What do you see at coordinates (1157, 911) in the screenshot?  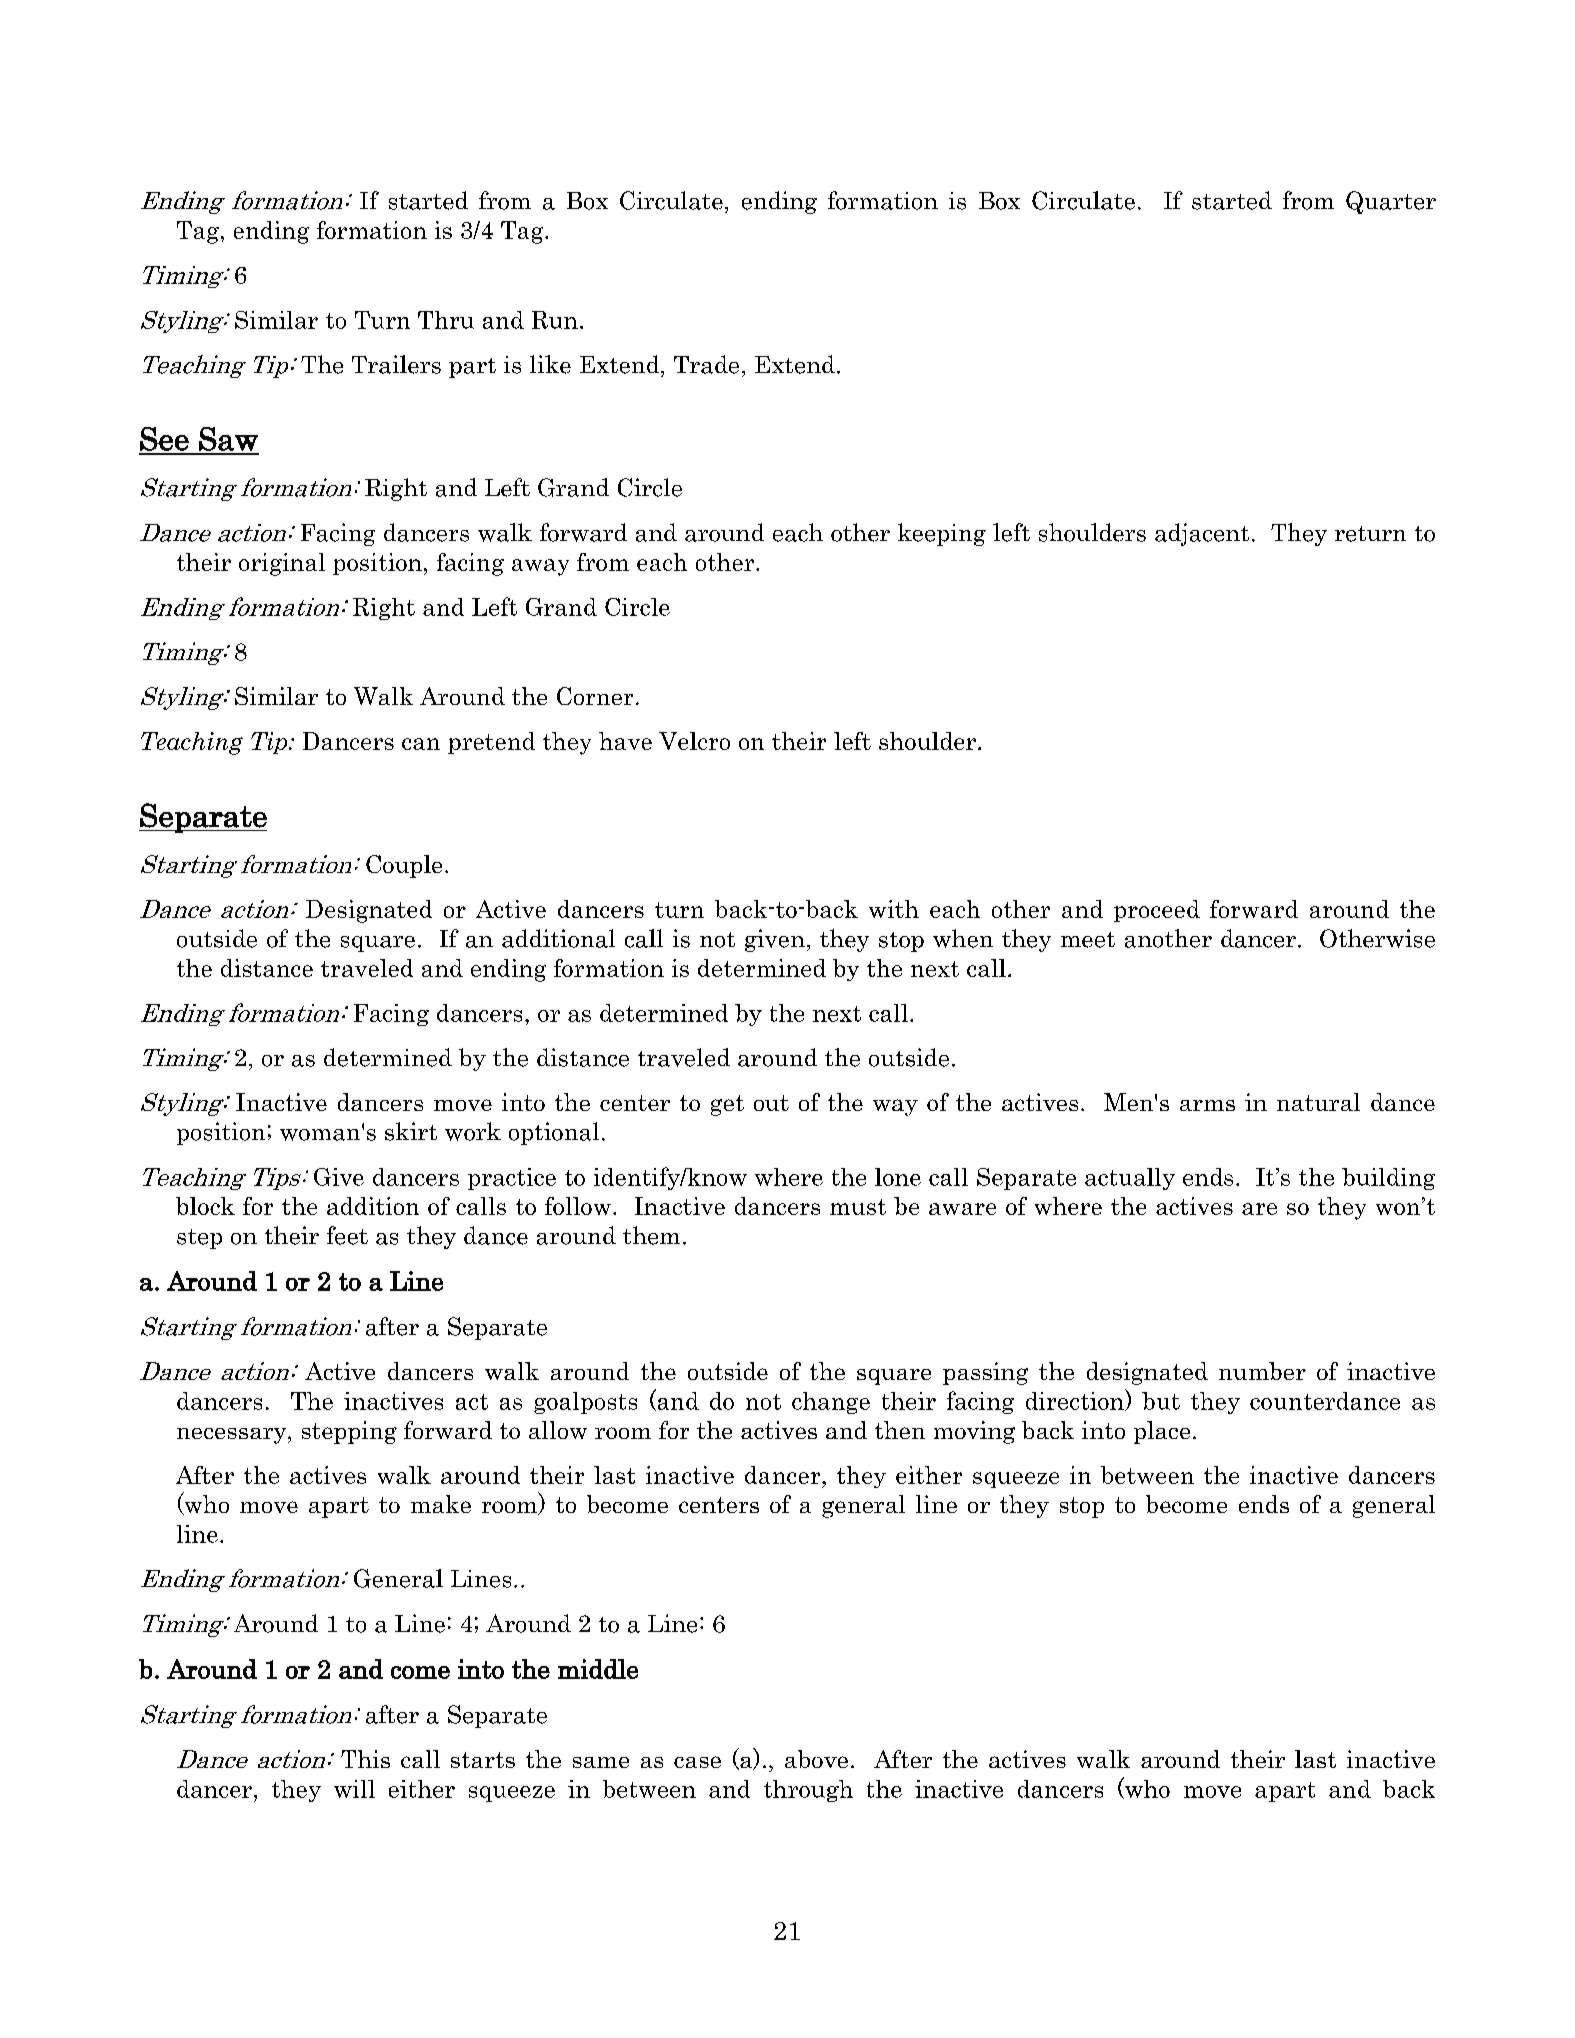 I see `proceed` at bounding box center [1157, 911].
